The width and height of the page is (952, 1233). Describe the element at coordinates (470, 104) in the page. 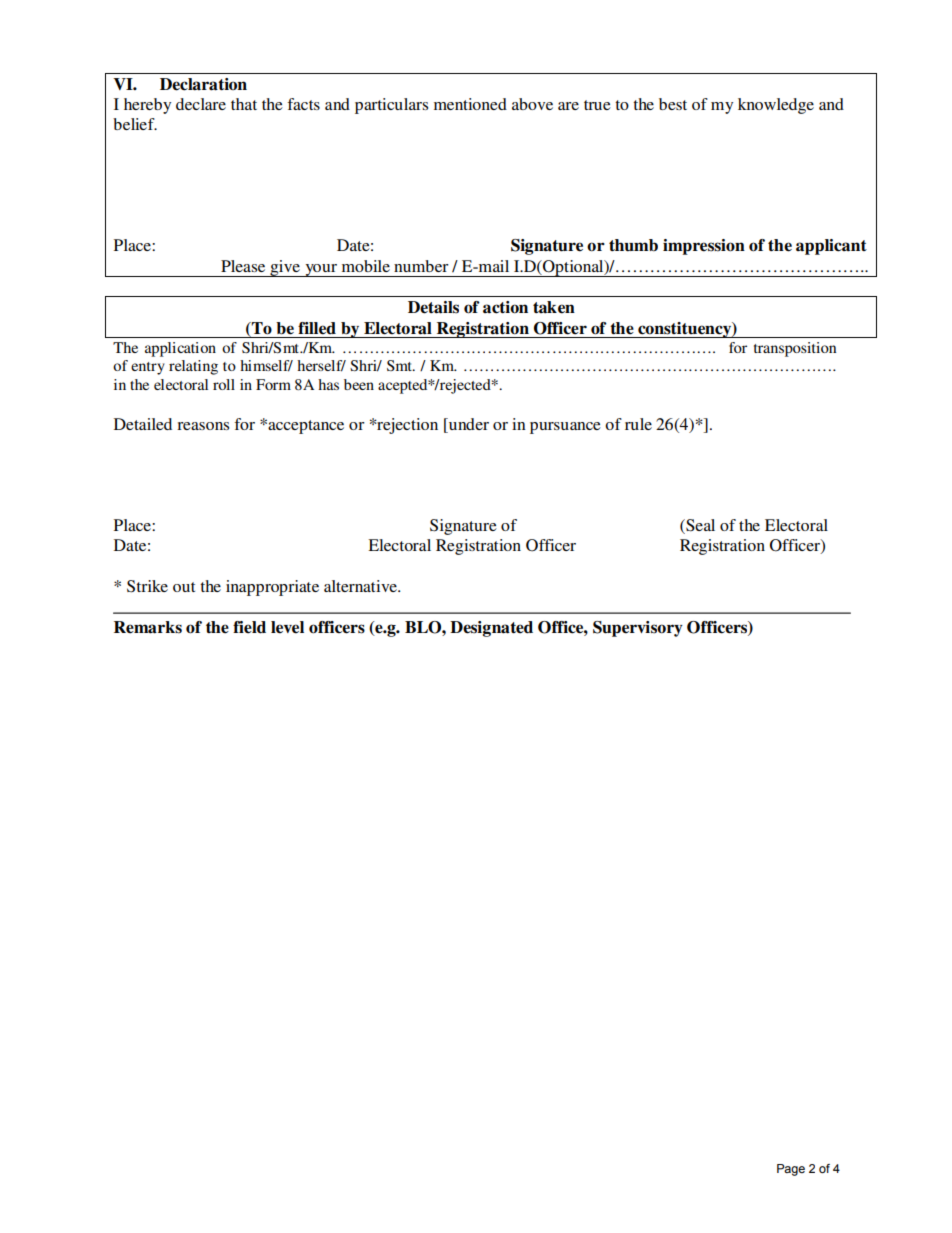

I see `mentioned` at that location.
